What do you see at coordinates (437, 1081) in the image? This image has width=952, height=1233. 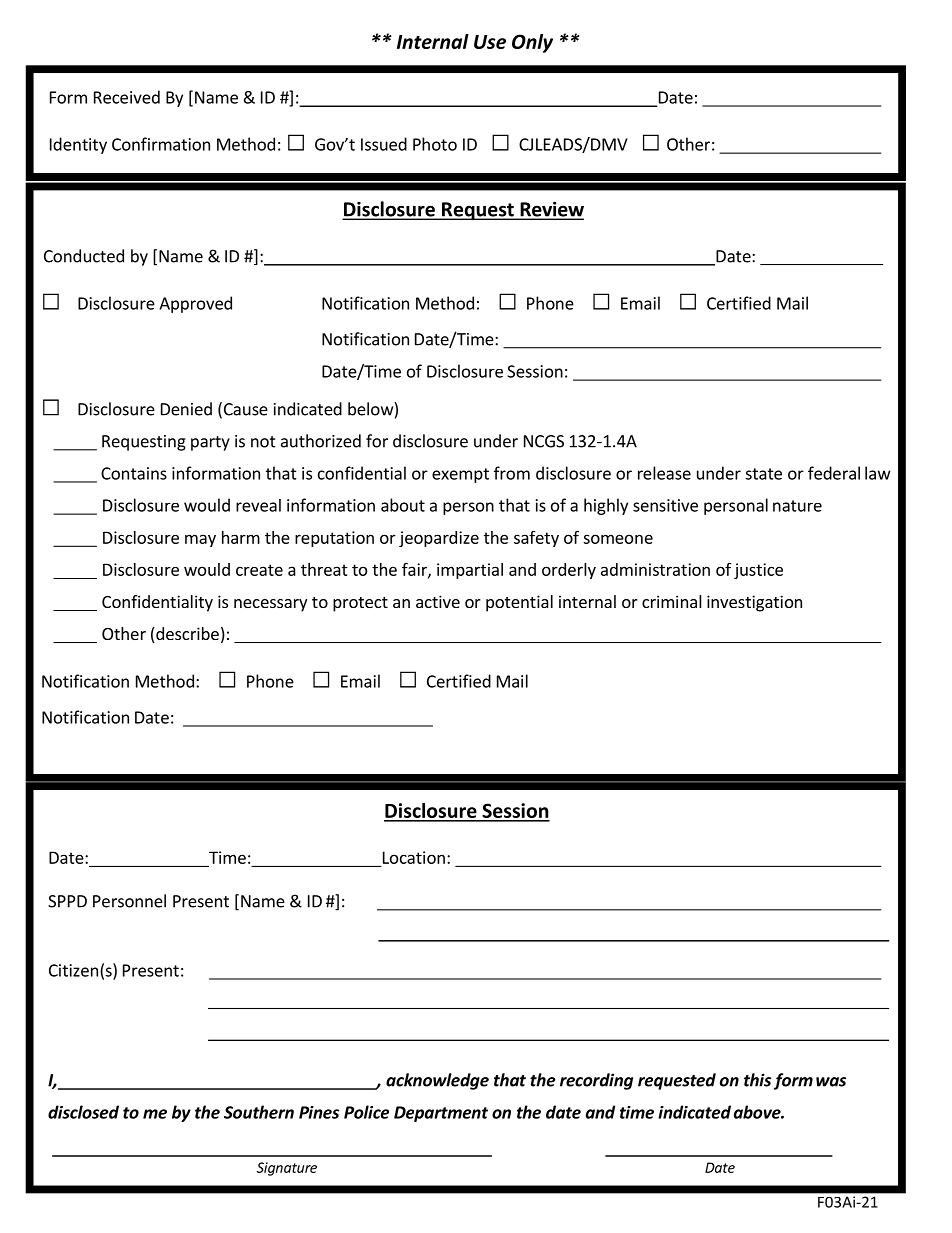 I see `acknowledge` at bounding box center [437, 1081].
